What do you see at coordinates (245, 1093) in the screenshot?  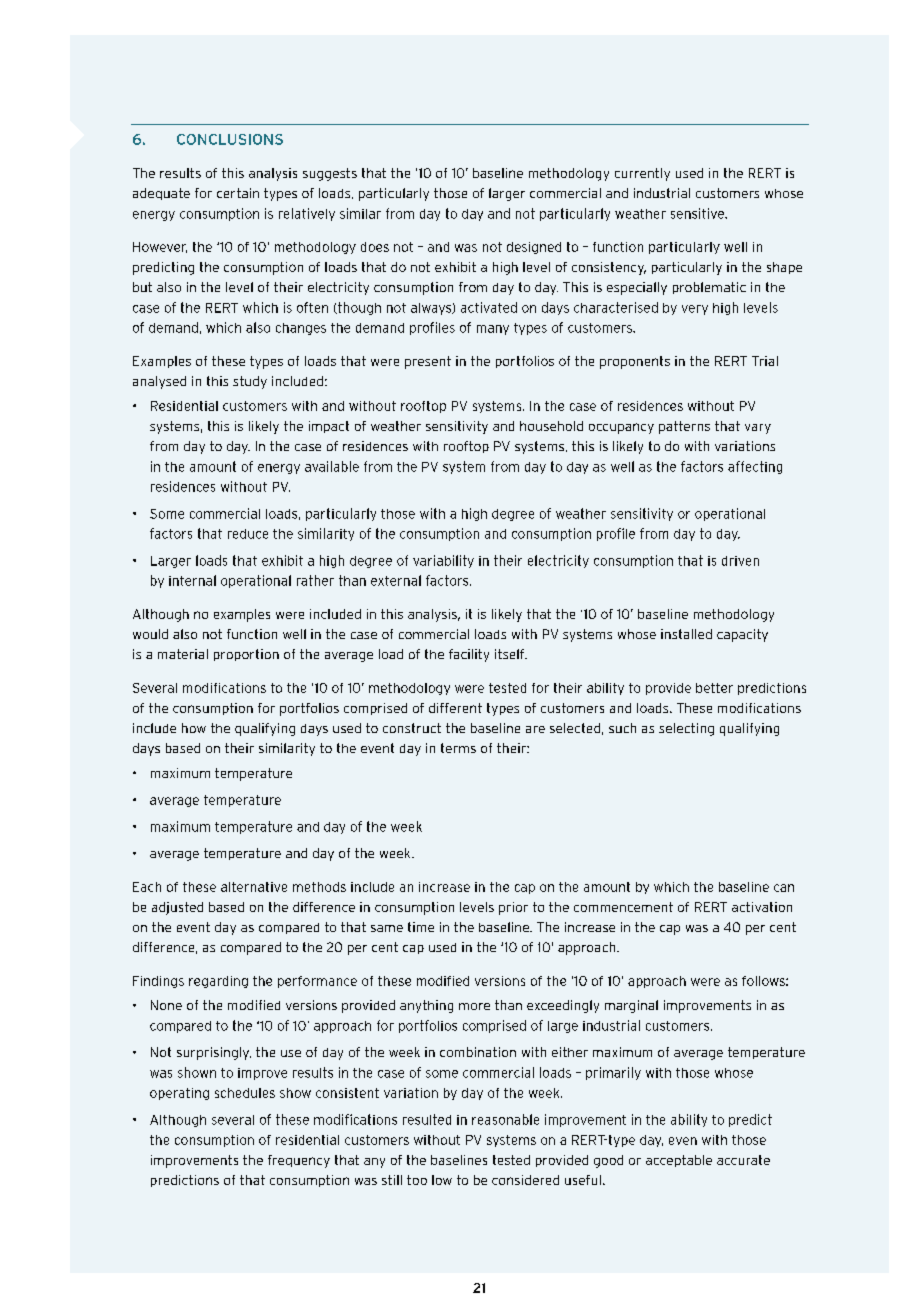 I see `schedules` at bounding box center [245, 1093].
